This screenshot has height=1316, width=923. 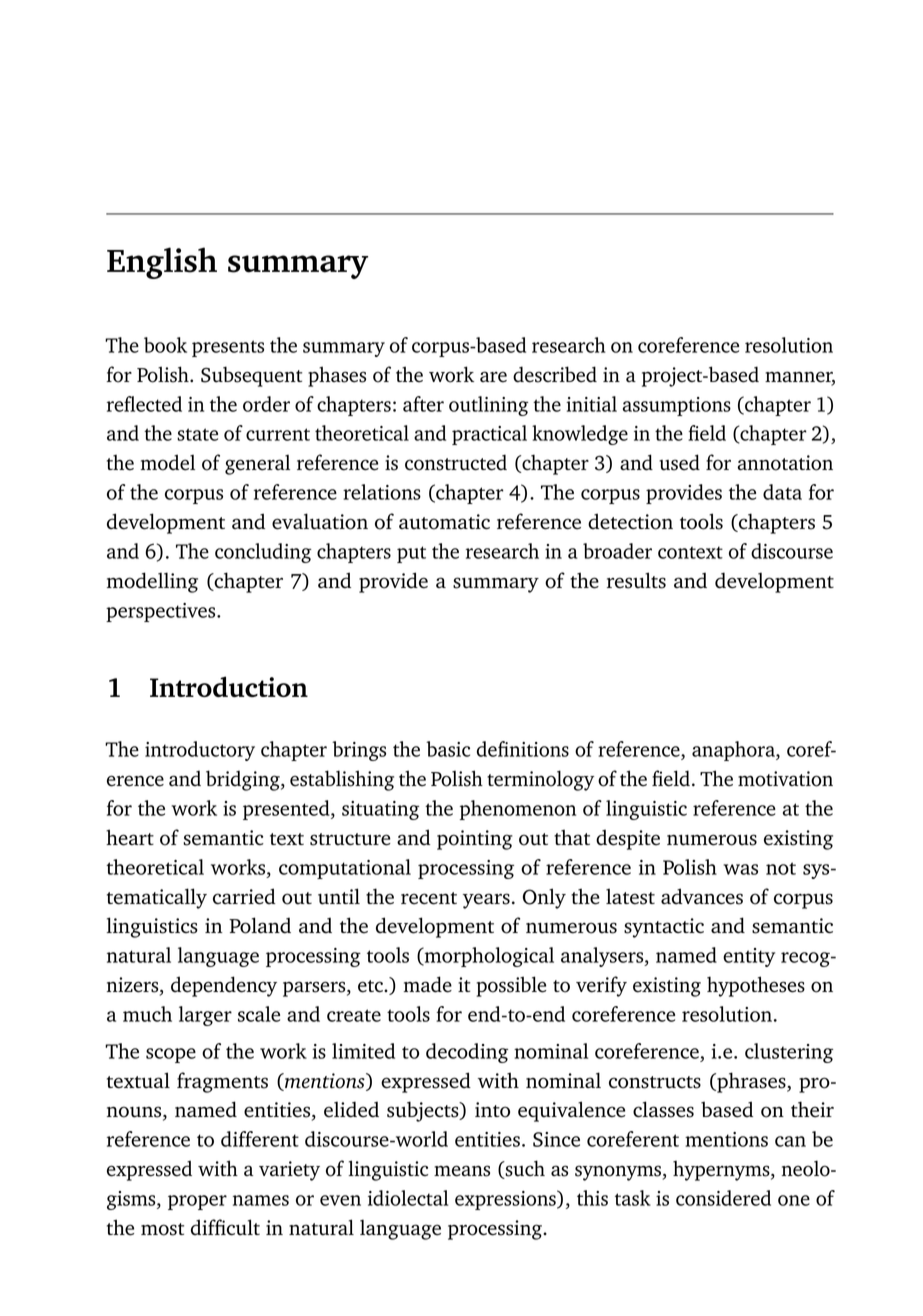 I want to click on assumptions, so click(x=677, y=406).
